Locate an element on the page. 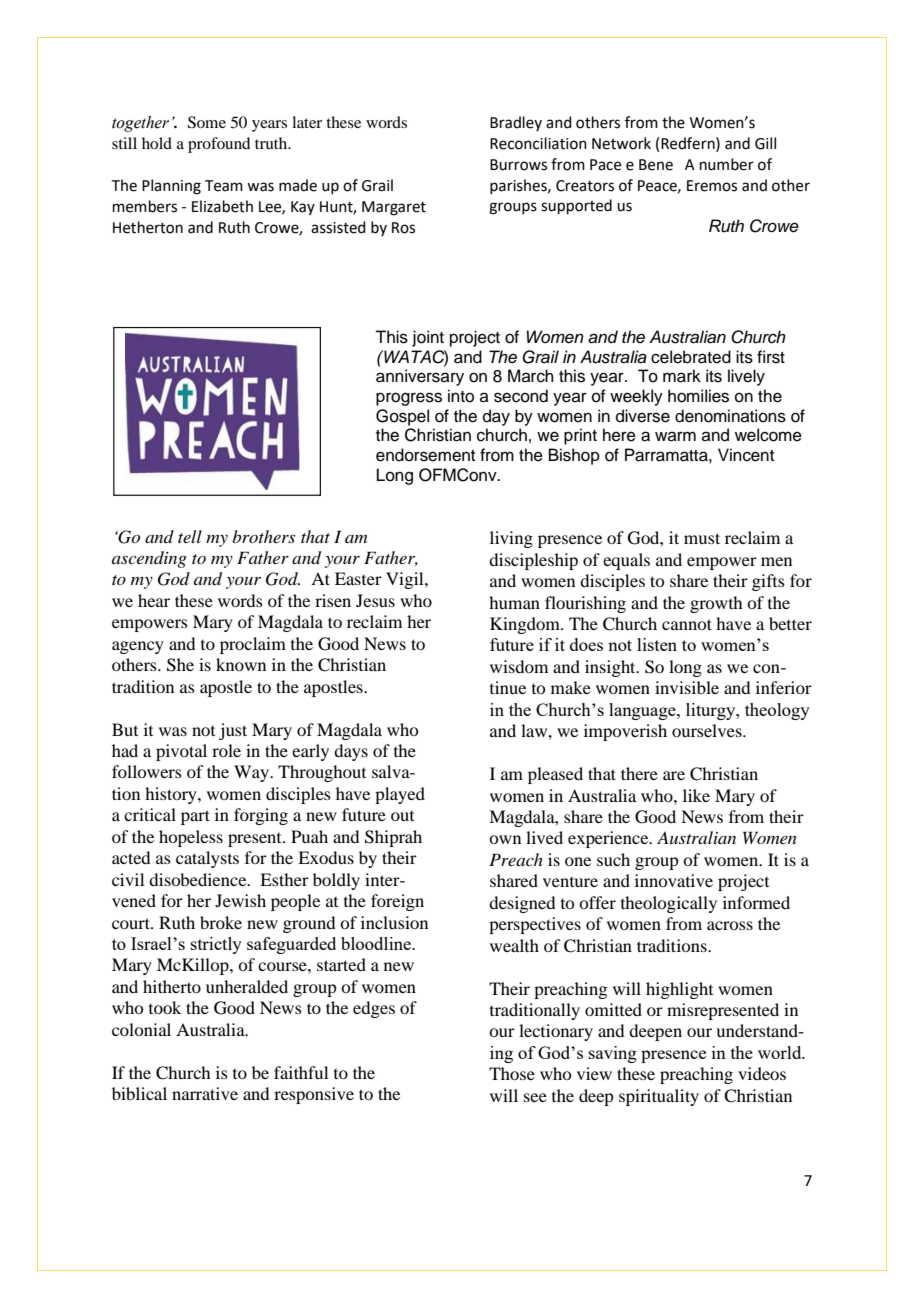 The height and width of the document is (1308, 924). growth is located at coordinates (716, 604).
